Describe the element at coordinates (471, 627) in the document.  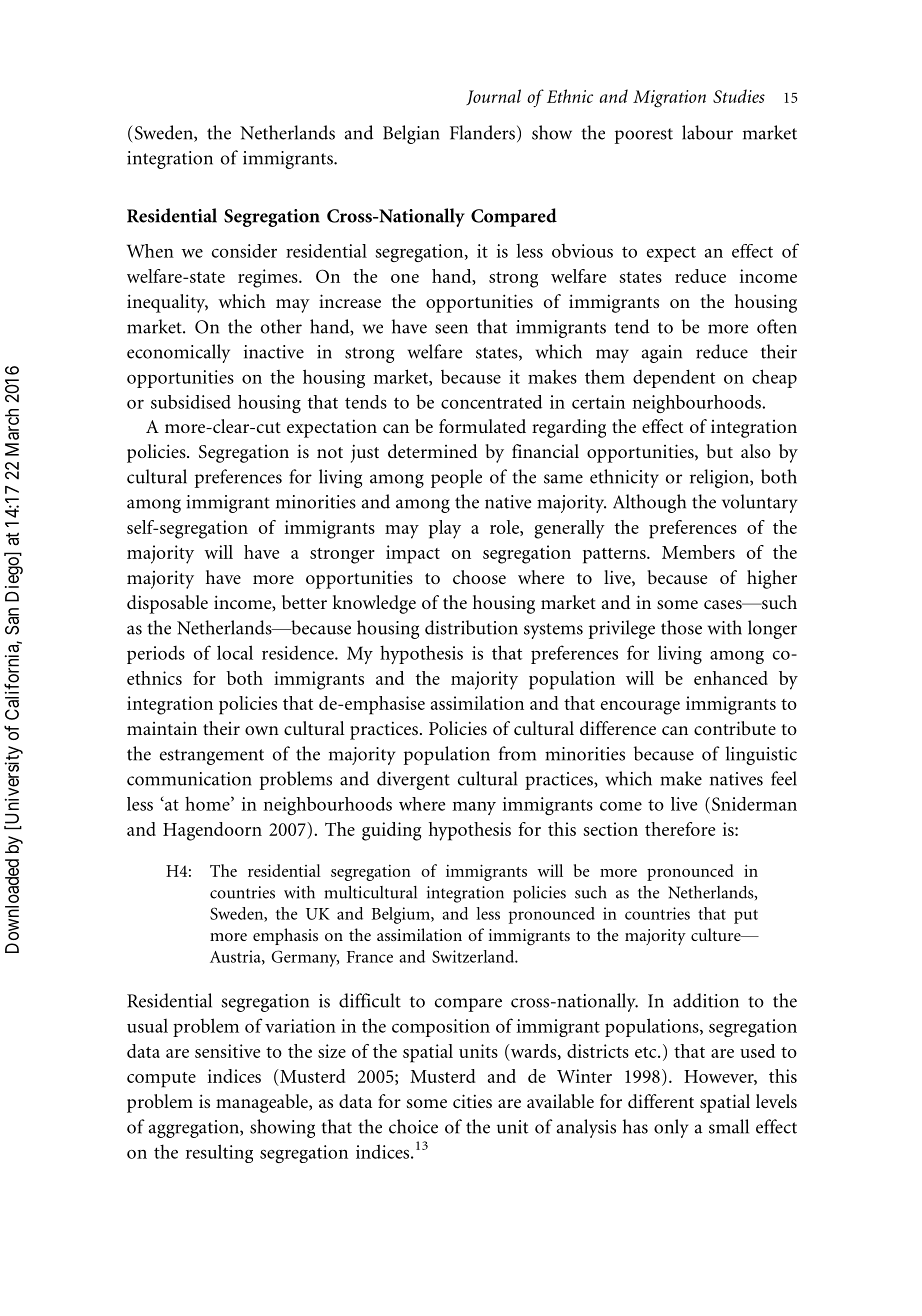
I see `distribution` at that location.
